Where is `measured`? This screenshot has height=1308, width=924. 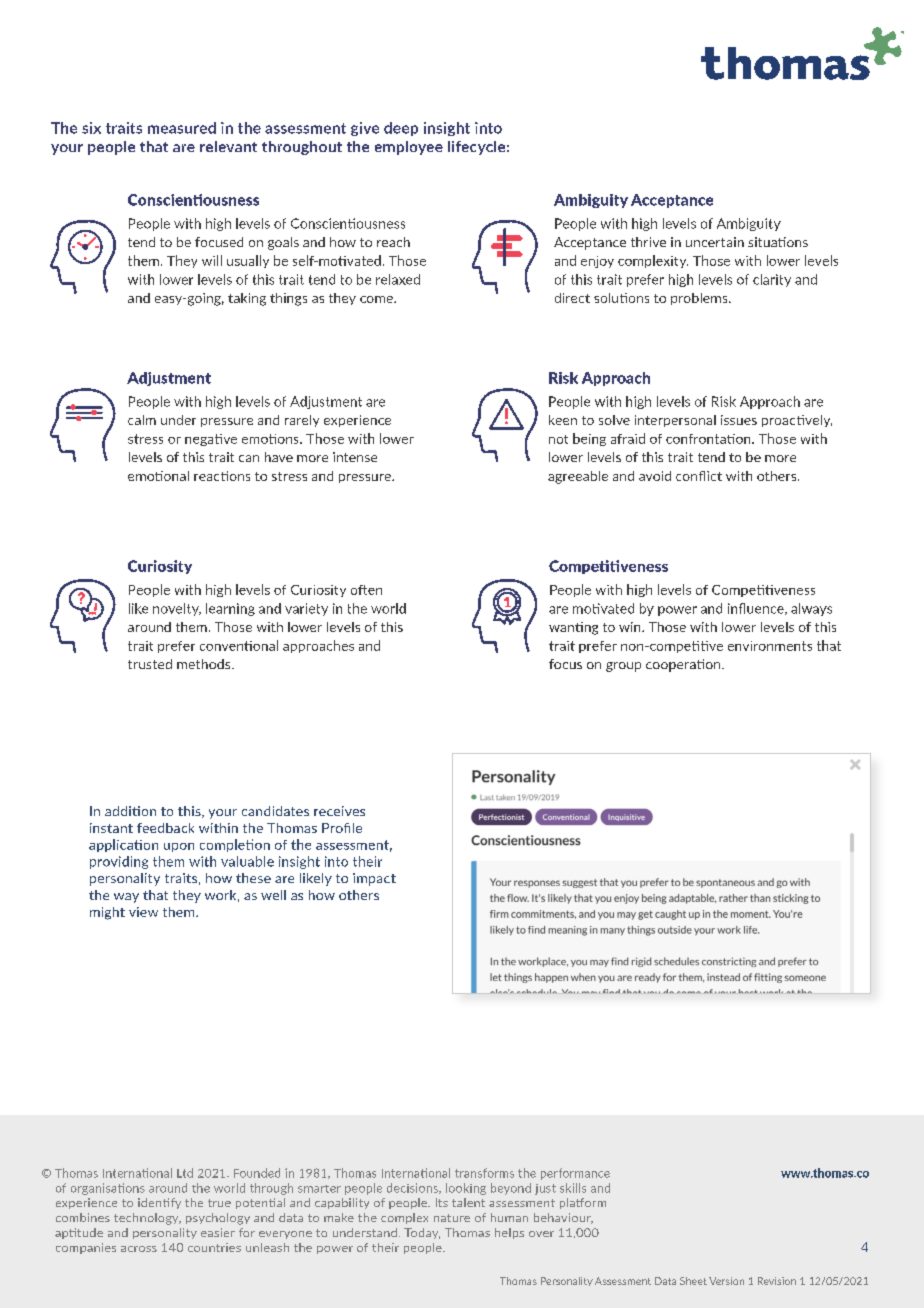 measured is located at coordinates (182, 128).
